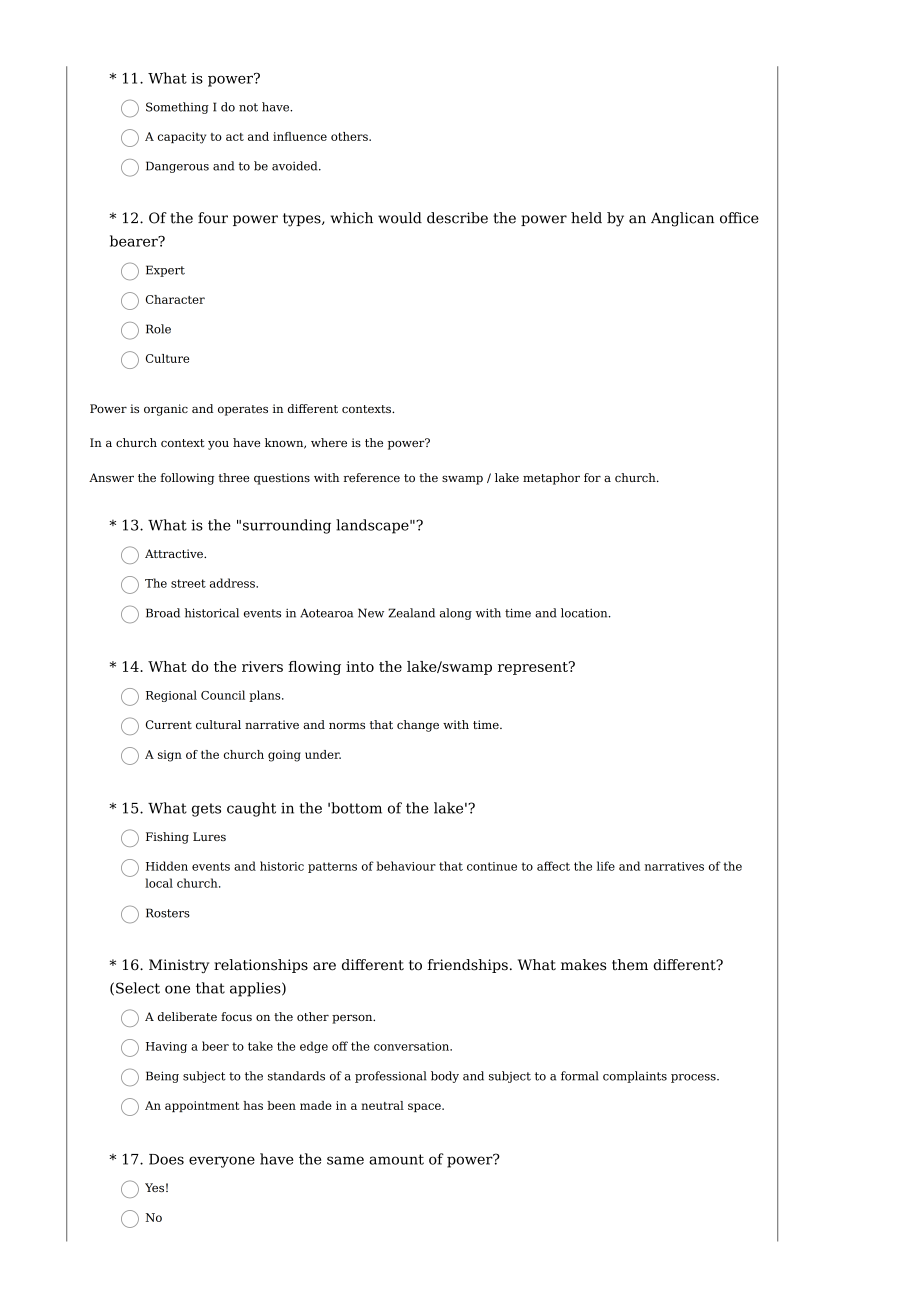  What do you see at coordinates (202, 1106) in the screenshot?
I see `appointment` at bounding box center [202, 1106].
